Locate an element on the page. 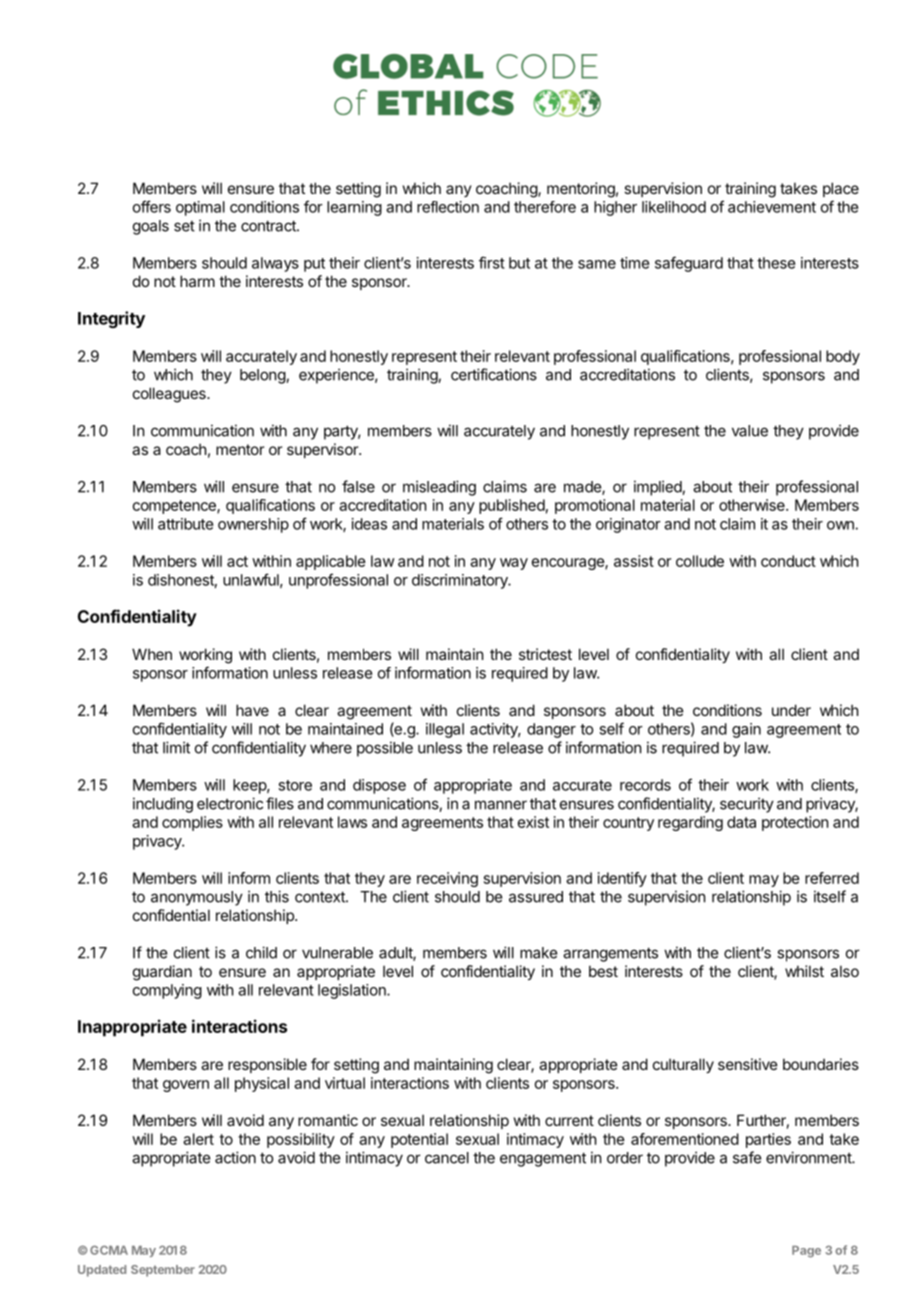 Image resolution: width=924 pixels, height=1308 pixels. optimal is located at coordinates (200, 208).
